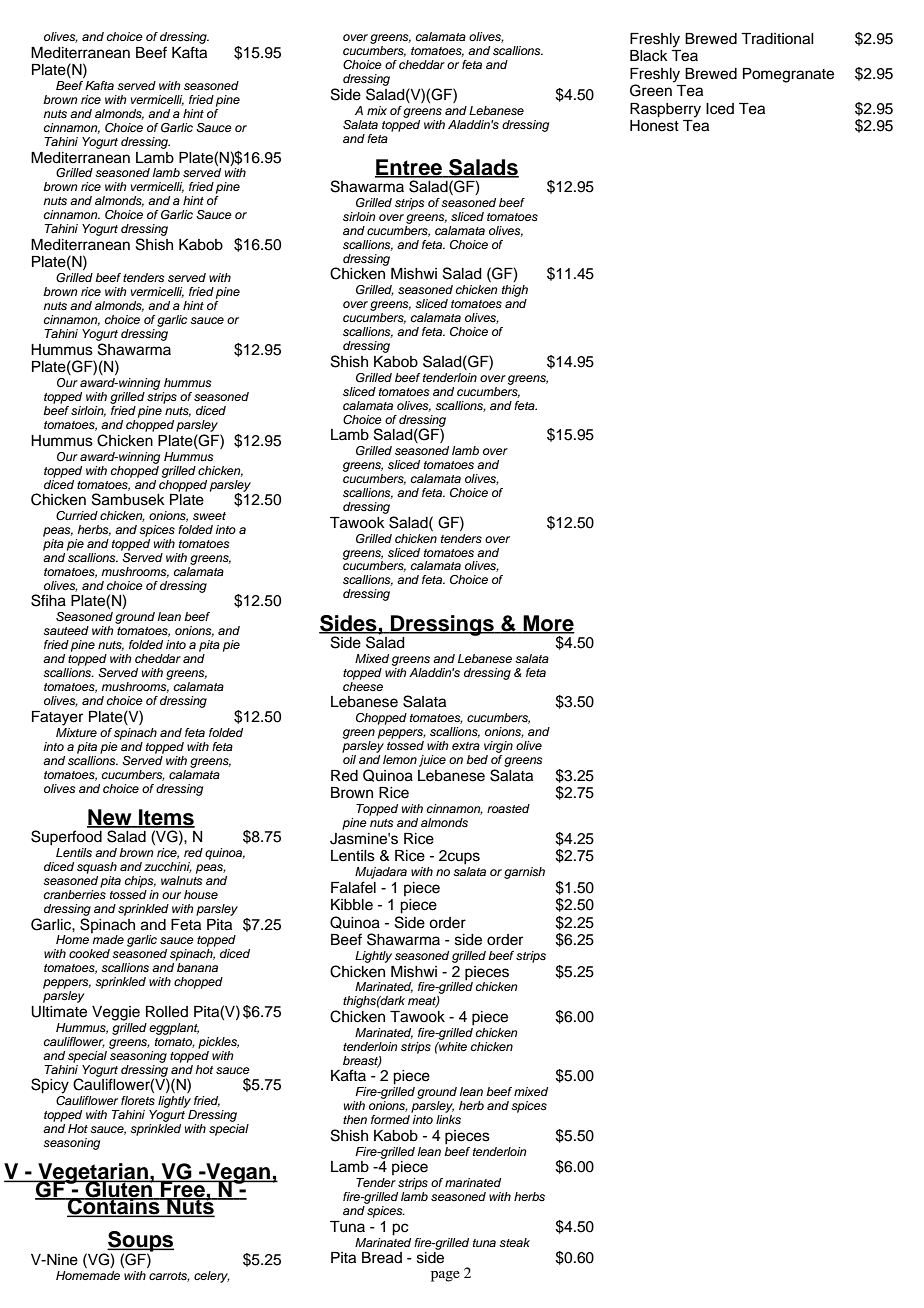 The width and height of the document is (924, 1308). I want to click on Soups, so click(140, 1242).
